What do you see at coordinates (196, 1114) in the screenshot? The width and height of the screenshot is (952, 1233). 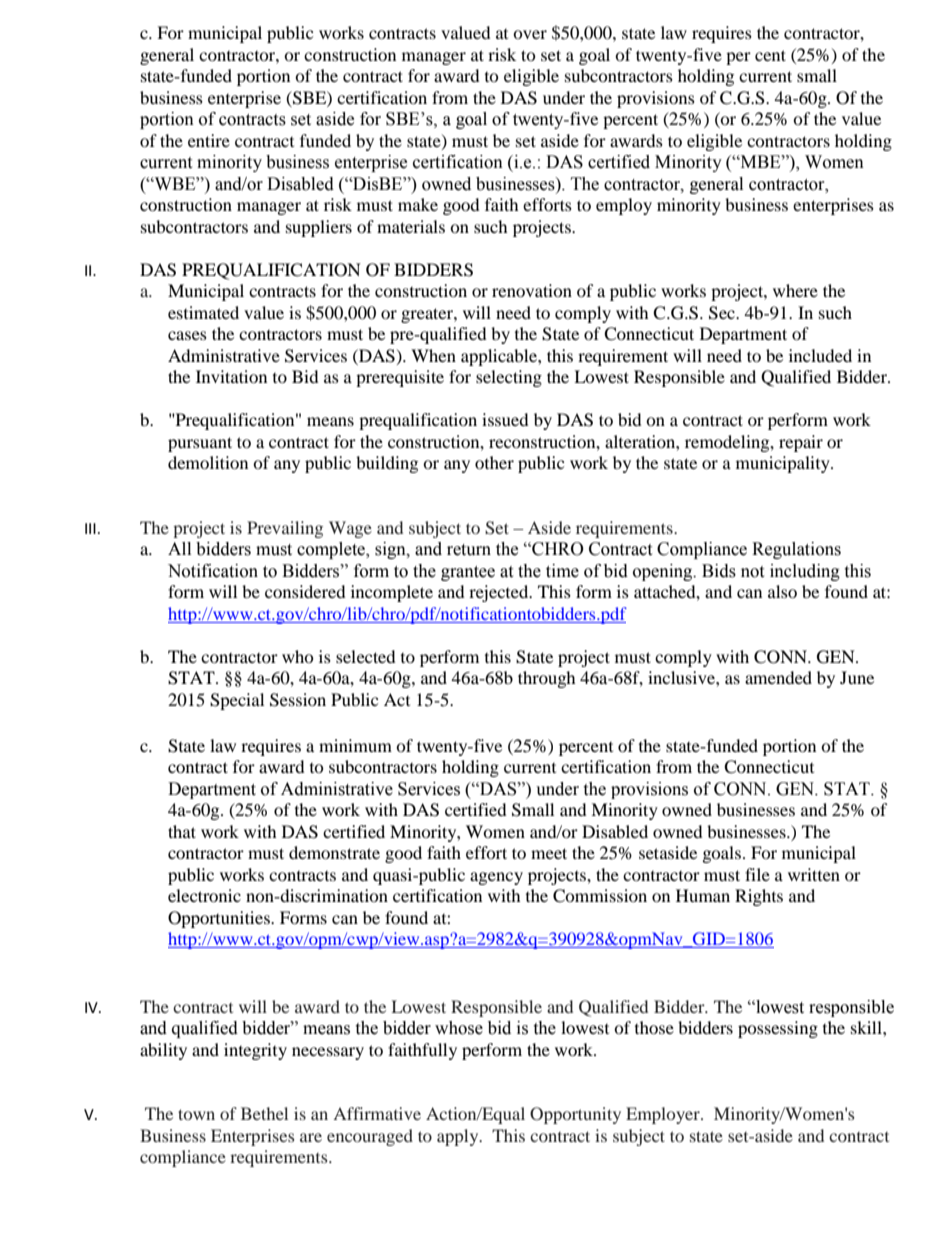 I see `town` at bounding box center [196, 1114].
